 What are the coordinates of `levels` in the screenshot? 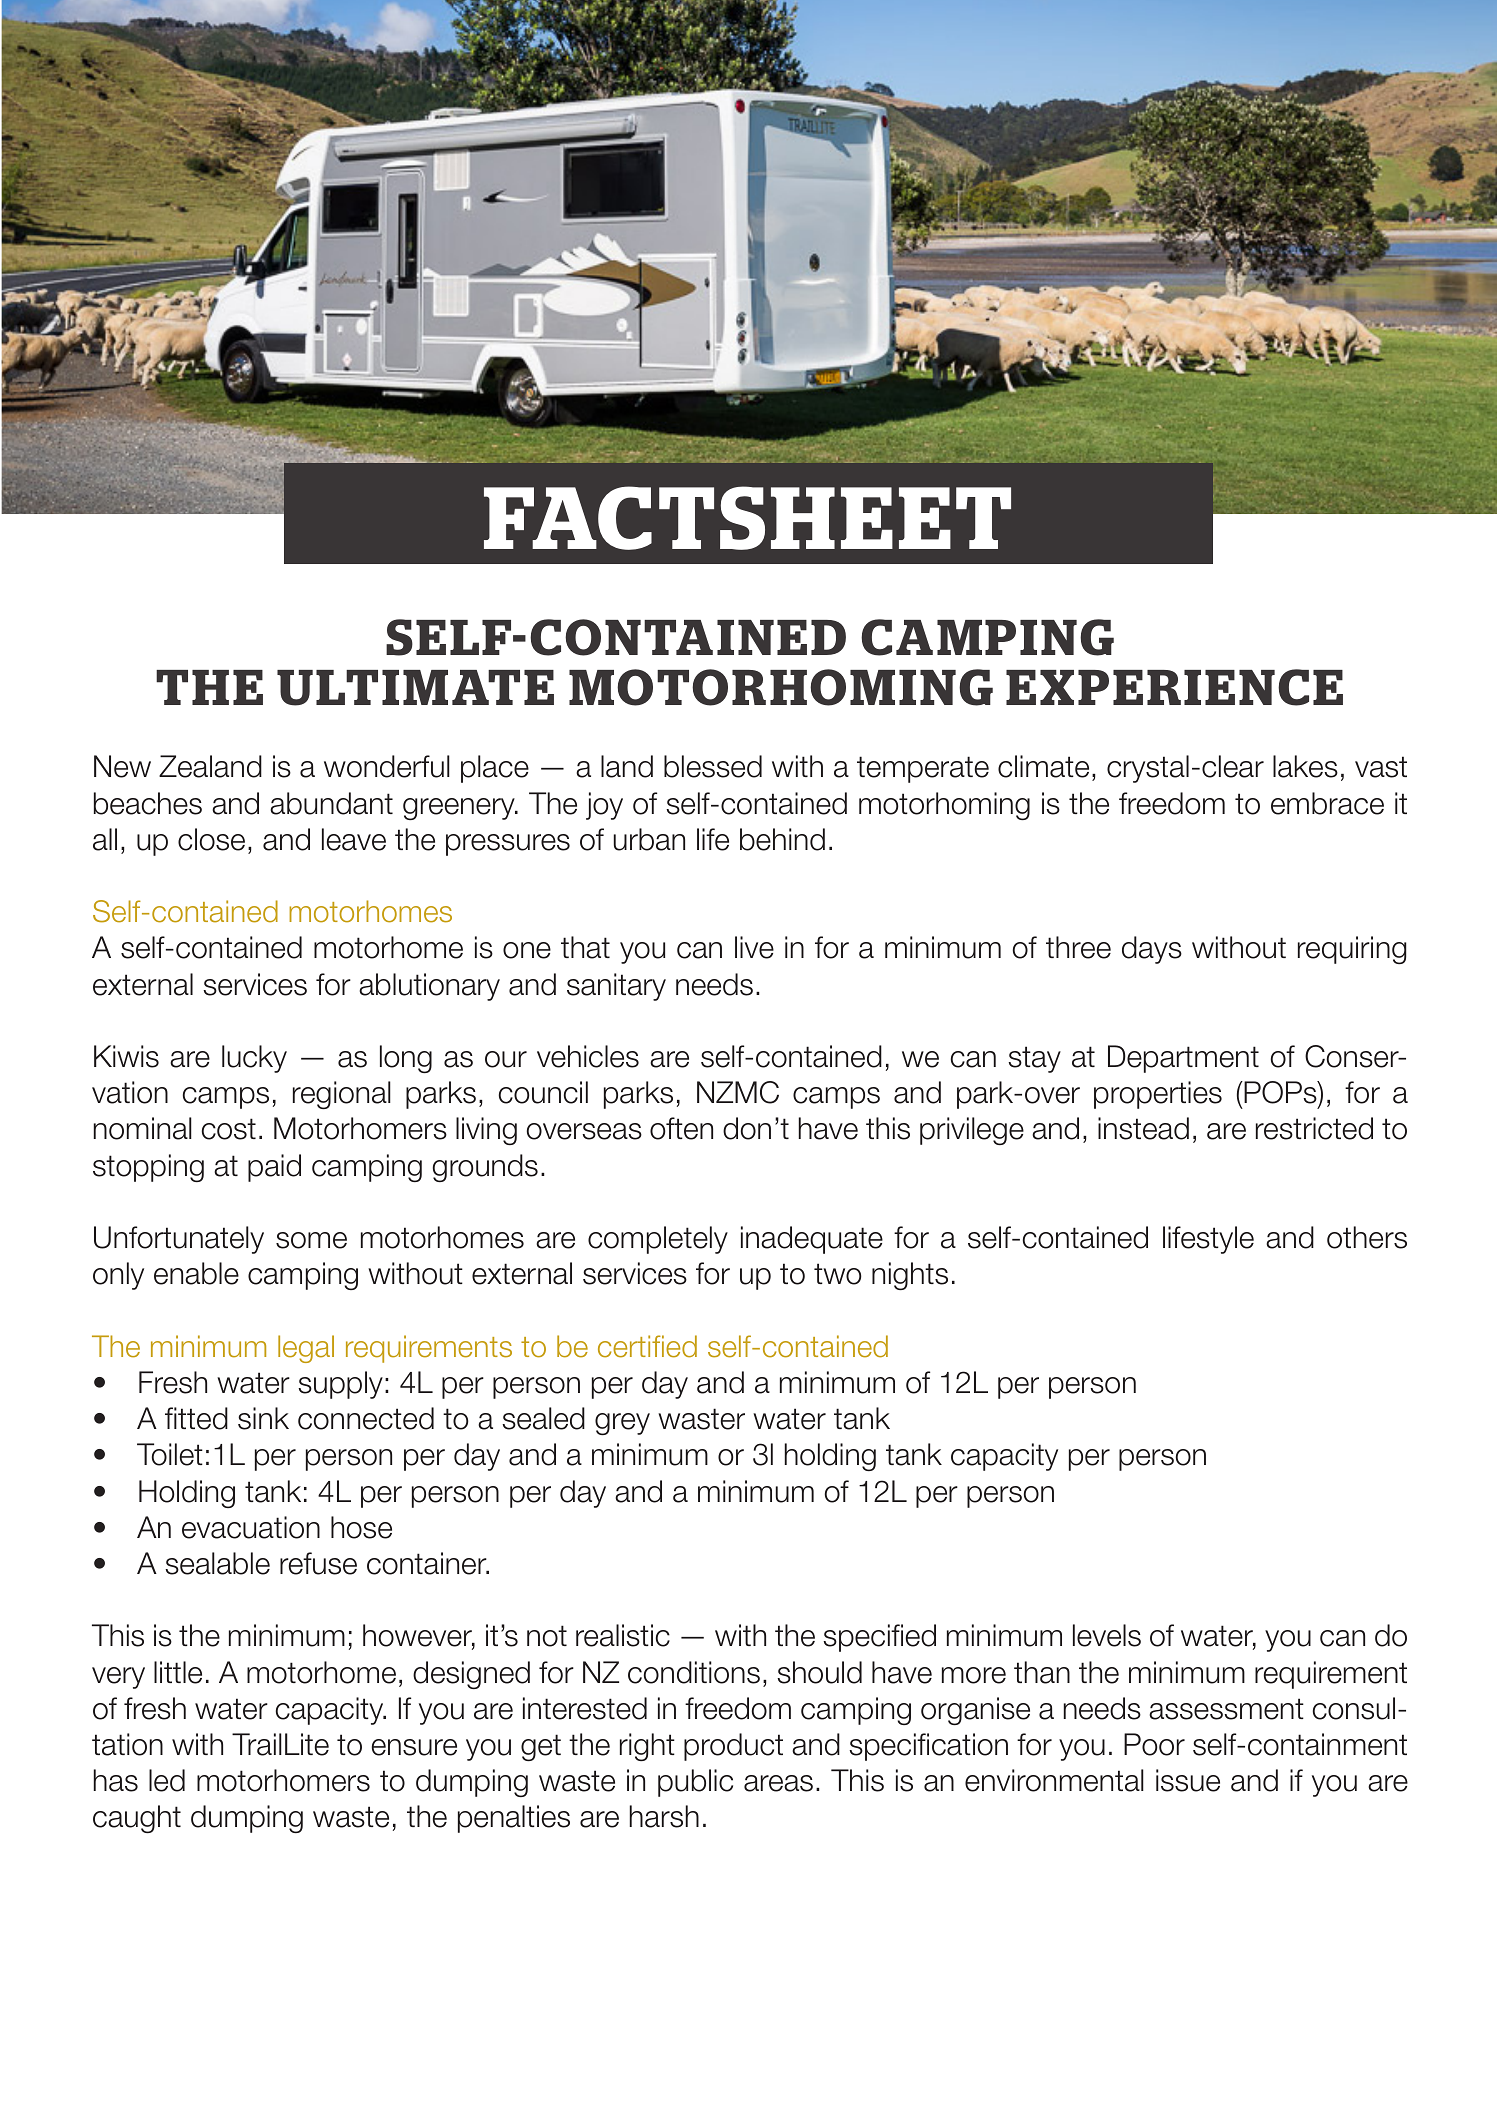 It's located at (1107, 1635).
